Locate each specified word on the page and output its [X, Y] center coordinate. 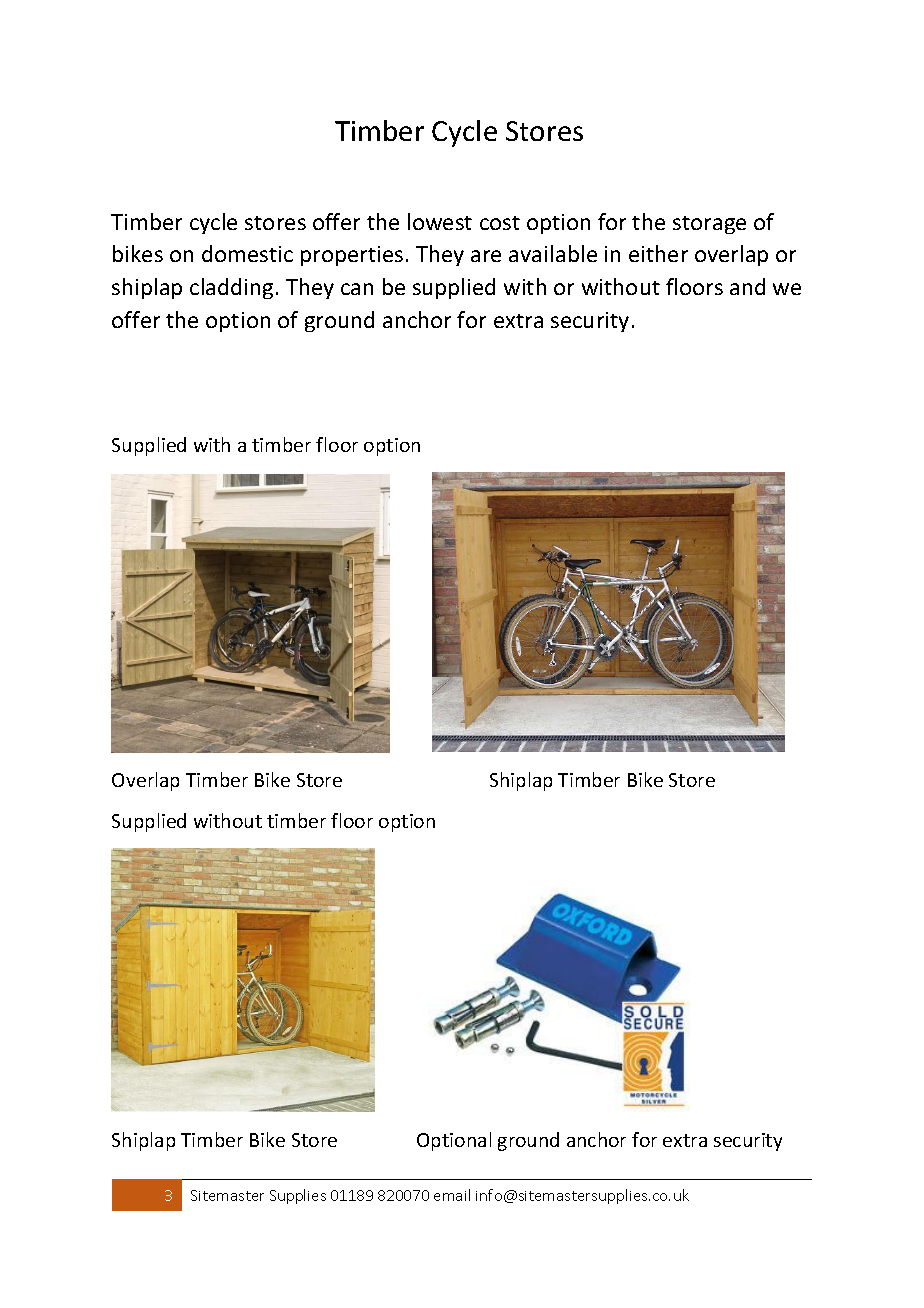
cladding [231, 288]
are [486, 256]
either [658, 253]
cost [500, 223]
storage [709, 225]
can [357, 289]
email [452, 1195]
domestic [247, 253]
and [747, 286]
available [553, 253]
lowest [440, 221]
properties [352, 256]
